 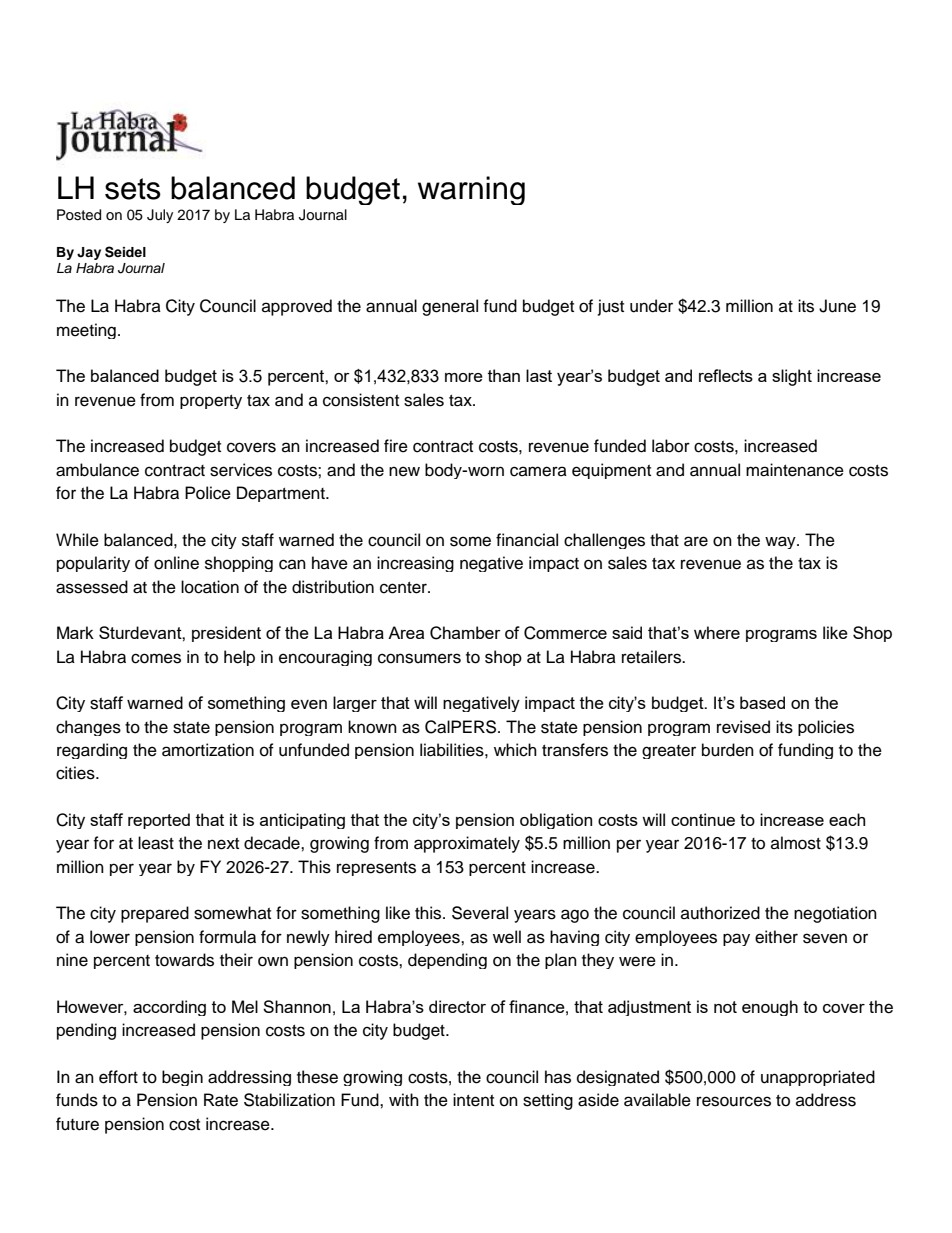 I want to click on approximately, so click(x=467, y=844).
